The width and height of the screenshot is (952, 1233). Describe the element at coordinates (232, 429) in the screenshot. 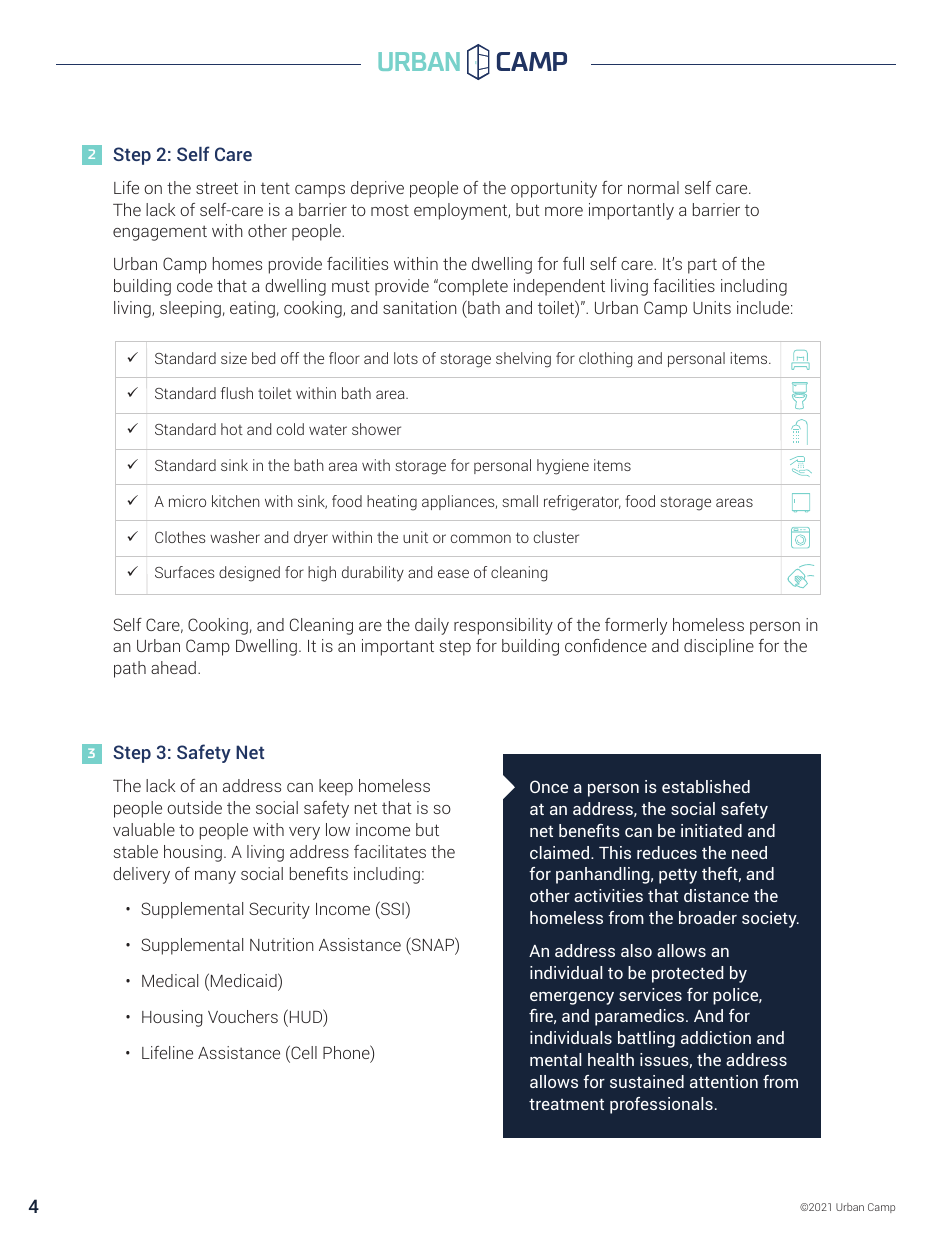

I see `hot` at that location.
